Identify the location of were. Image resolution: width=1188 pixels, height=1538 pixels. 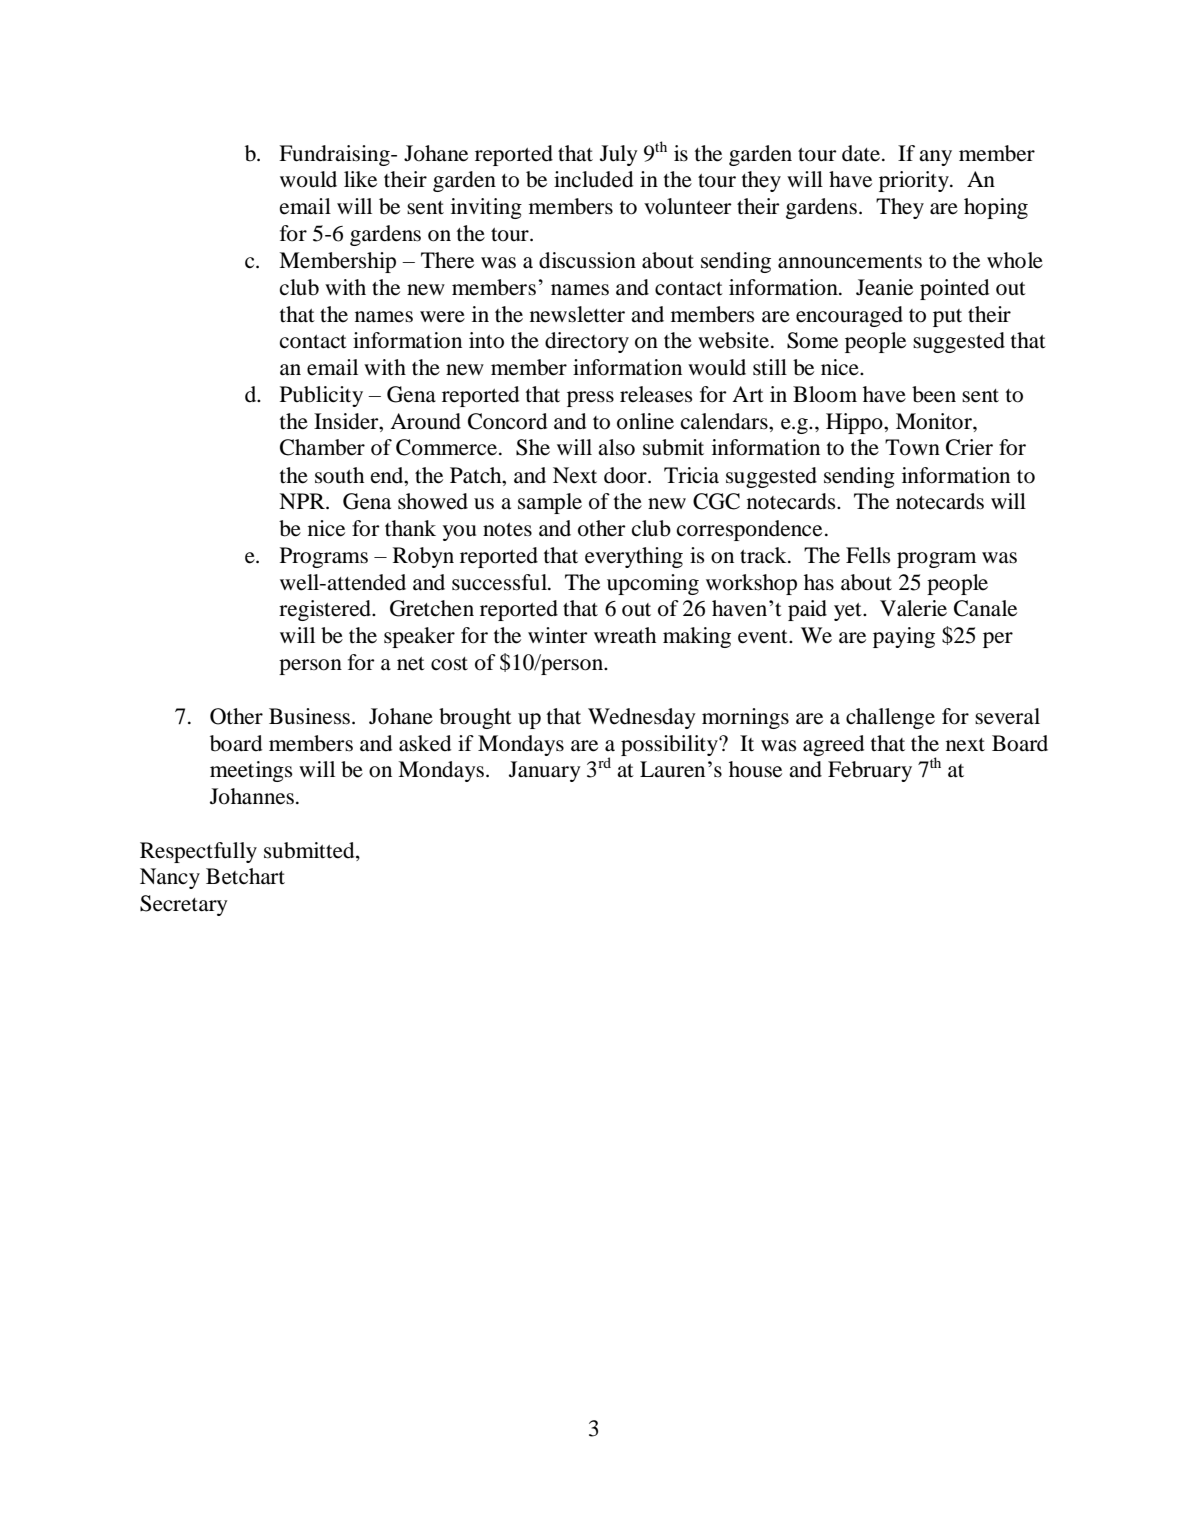
(442, 317).
